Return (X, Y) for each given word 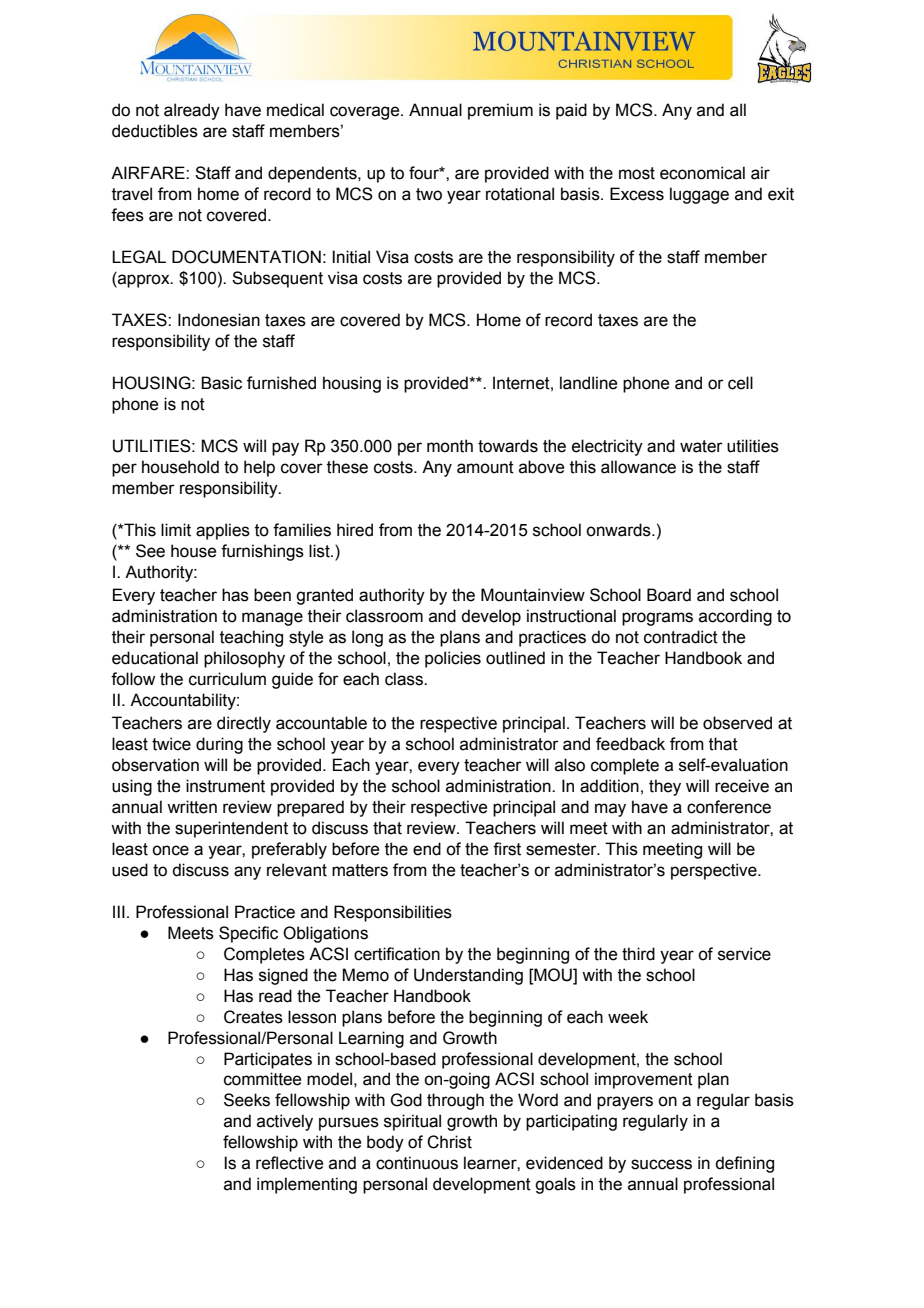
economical (702, 173)
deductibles (155, 131)
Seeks (247, 1100)
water (701, 446)
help (259, 468)
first (507, 849)
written (192, 807)
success (661, 1164)
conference (729, 807)
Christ (449, 1142)
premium (500, 111)
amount (485, 467)
